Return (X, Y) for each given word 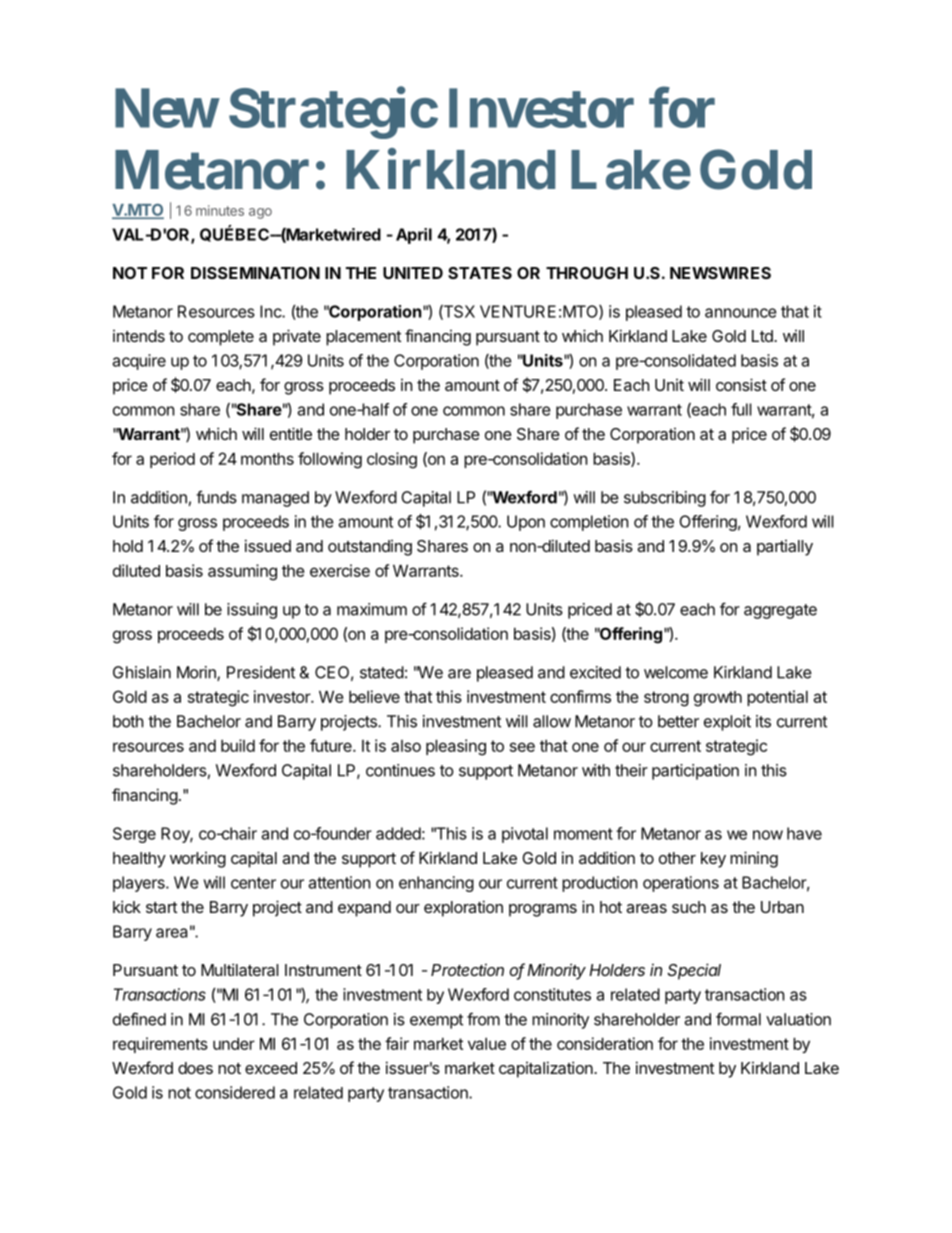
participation (695, 772)
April (414, 236)
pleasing (456, 747)
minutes (220, 210)
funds (216, 497)
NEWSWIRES (720, 273)
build (238, 745)
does (195, 1068)
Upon (526, 523)
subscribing (665, 499)
